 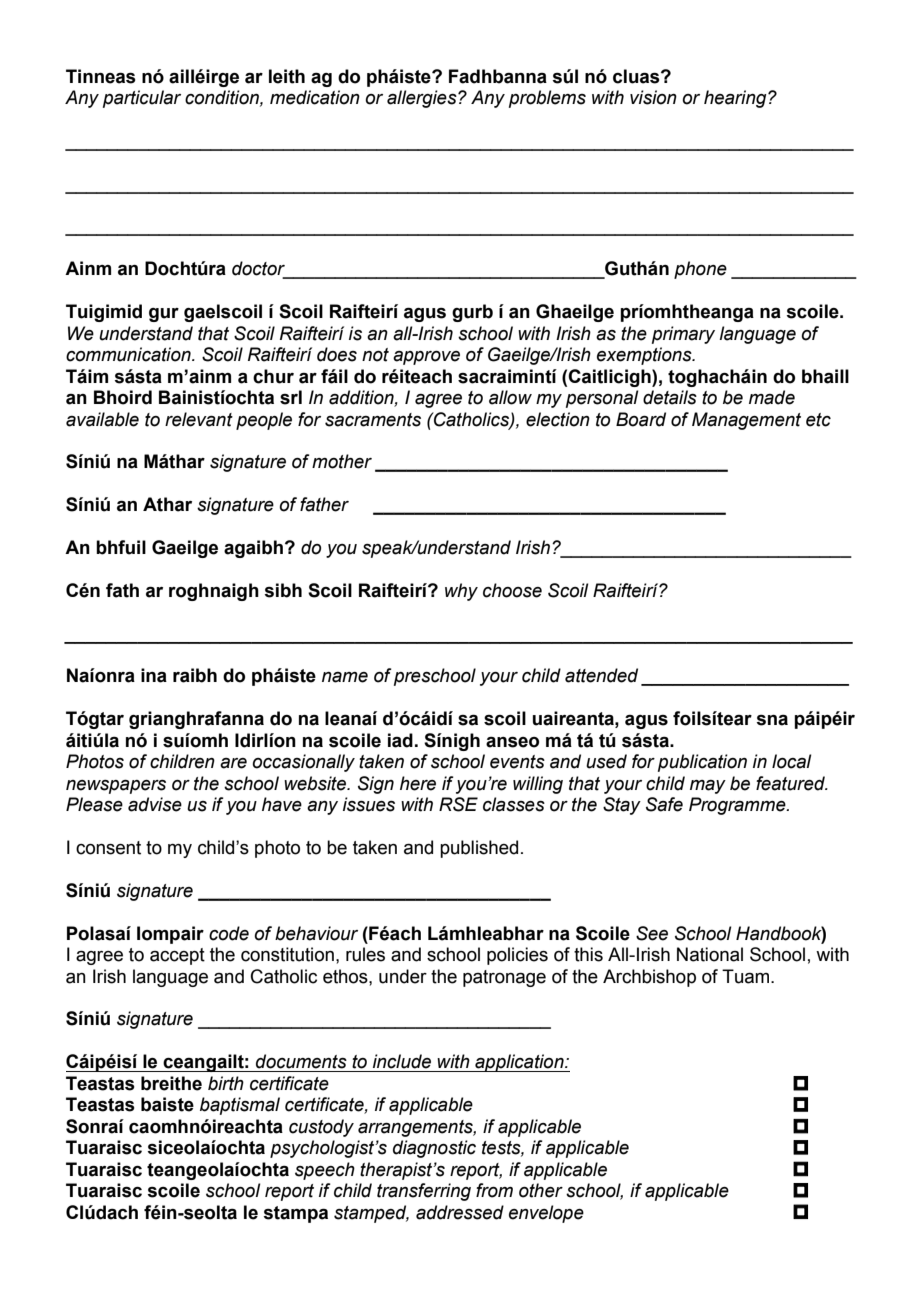 What do you see at coordinates (517, 956) in the screenshot?
I see `policies` at bounding box center [517, 956].
